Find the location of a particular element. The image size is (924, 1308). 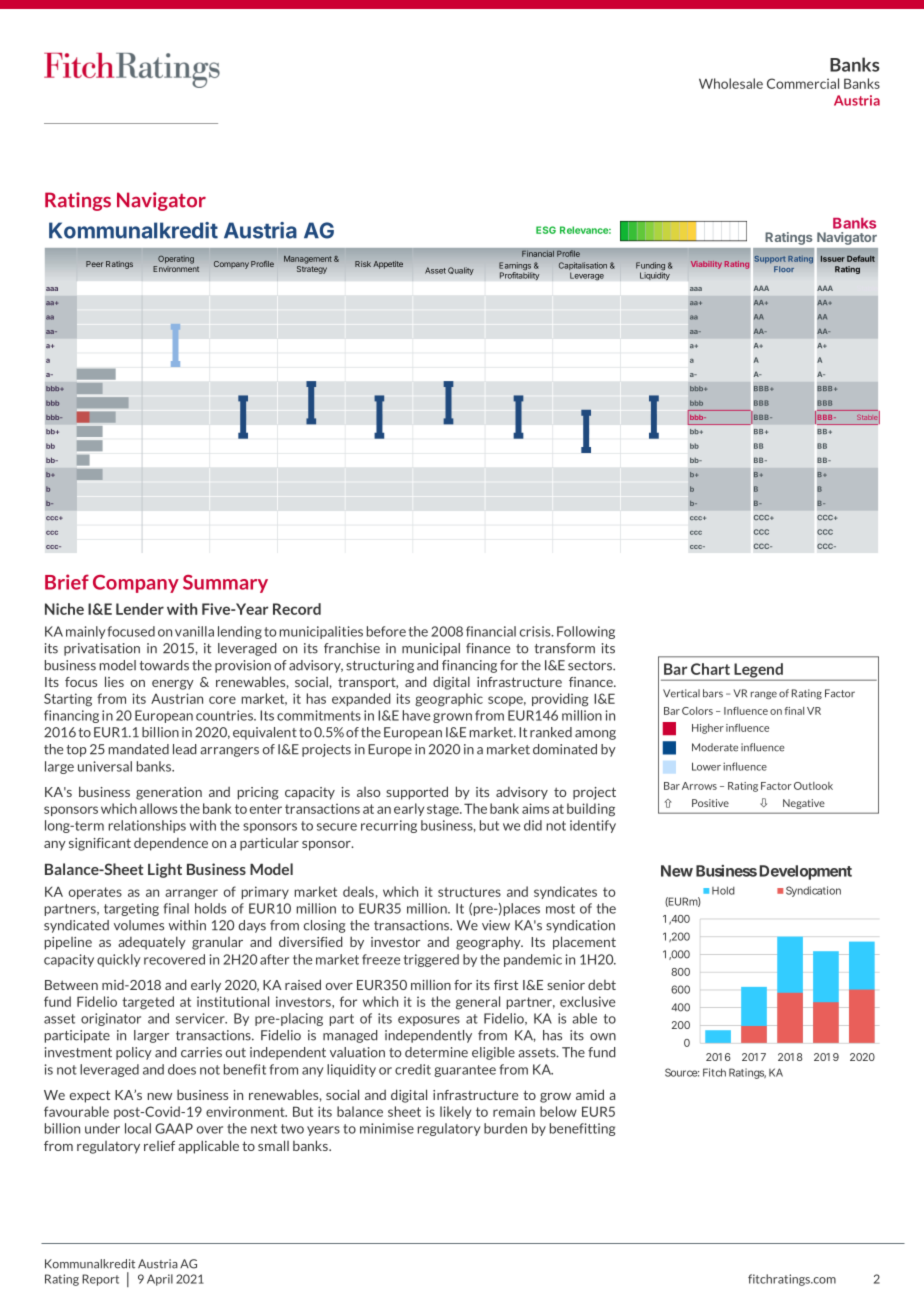

Summary is located at coordinates (225, 584).
